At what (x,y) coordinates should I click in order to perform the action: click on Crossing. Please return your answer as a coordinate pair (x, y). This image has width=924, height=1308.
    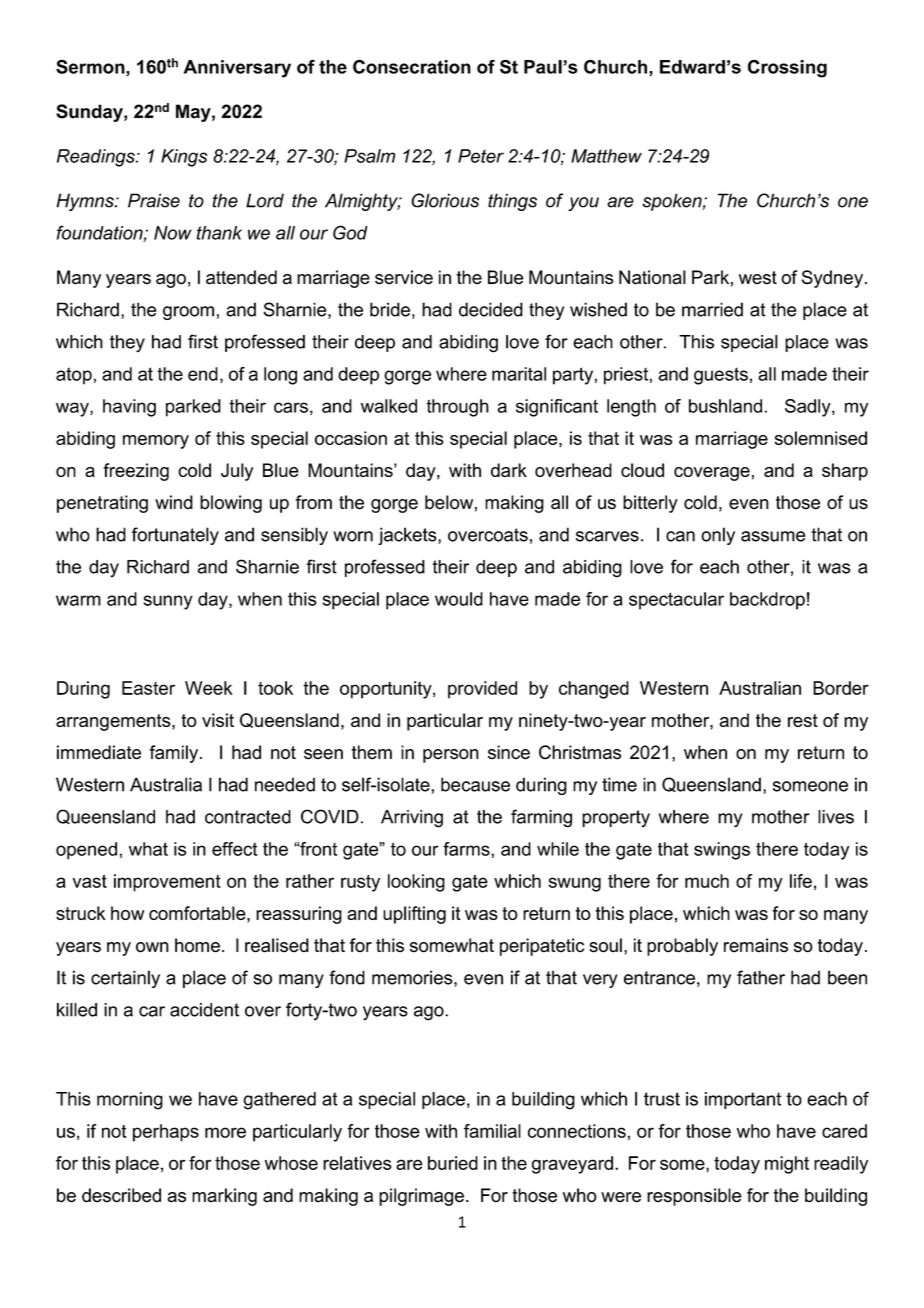
    Looking at the image, I should click on (787, 68).
